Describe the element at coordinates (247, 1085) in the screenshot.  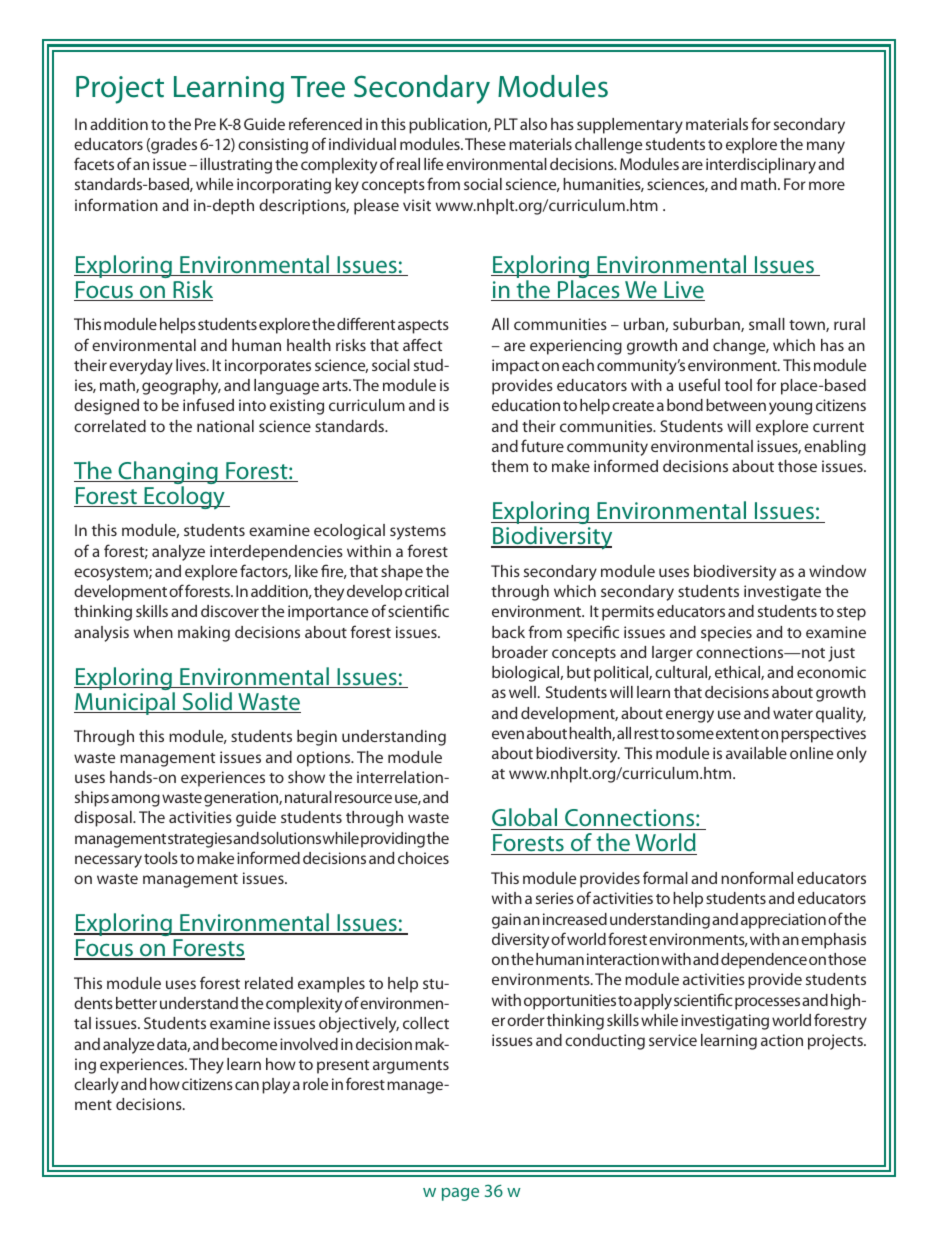
I see `can` at that location.
